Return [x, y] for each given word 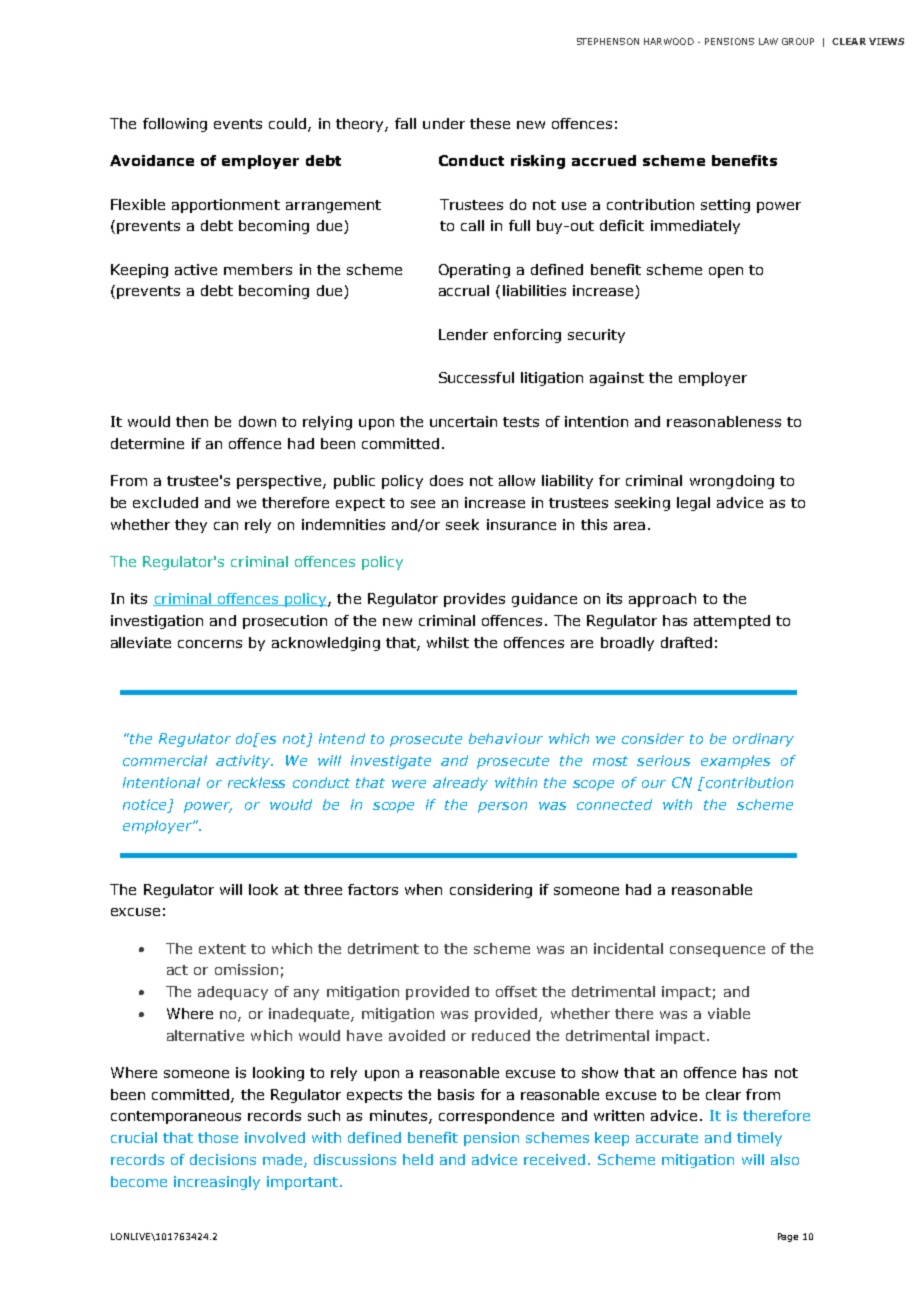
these [490, 123]
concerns [210, 644]
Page [788, 1237]
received [554, 1159]
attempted [732, 622]
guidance [544, 600]
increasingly [217, 1183]
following [175, 125]
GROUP [798, 41]
